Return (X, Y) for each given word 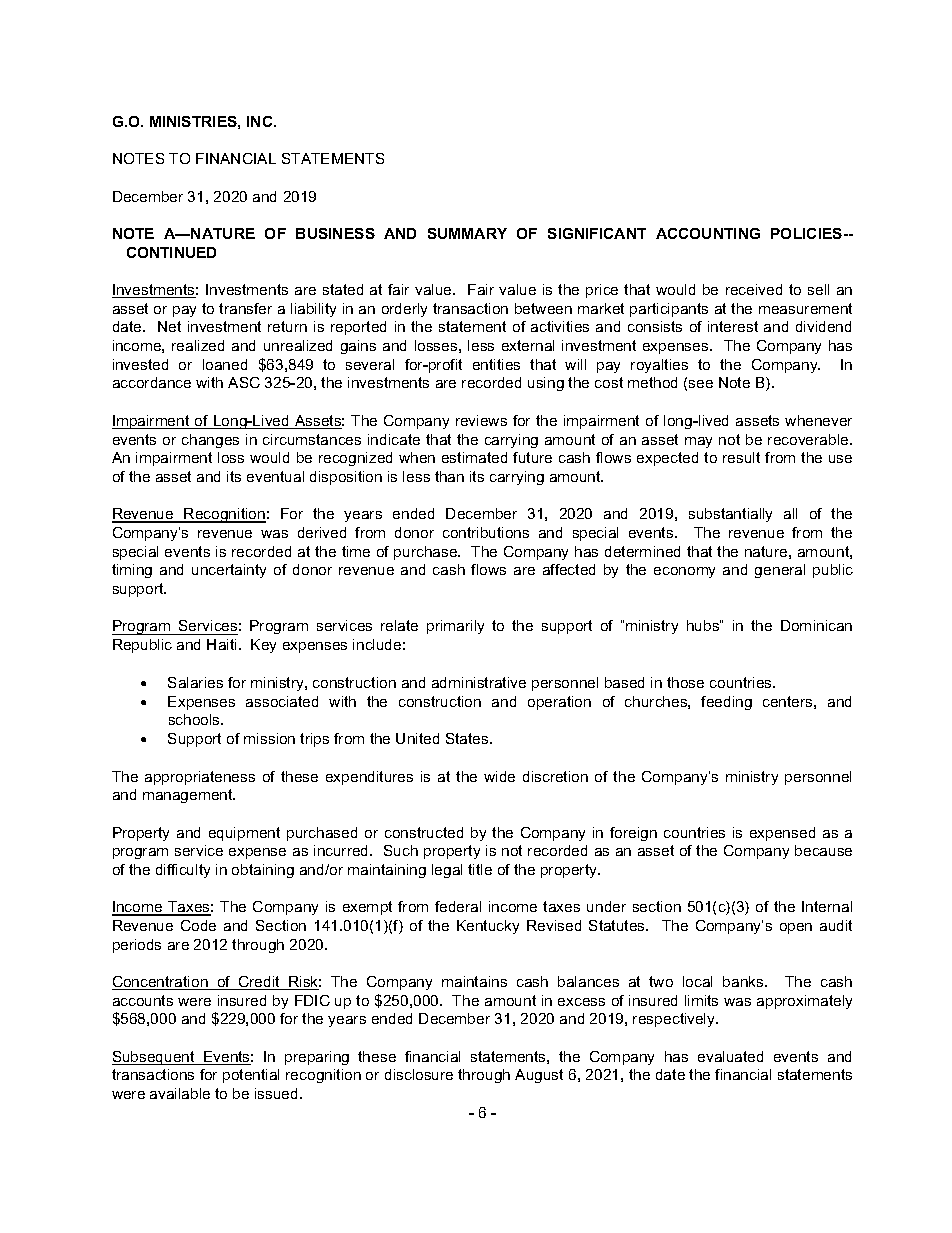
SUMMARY (467, 233)
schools (195, 719)
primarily (455, 627)
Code (198, 925)
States (468, 738)
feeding (726, 703)
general (780, 571)
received (754, 289)
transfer (245, 308)
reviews (481, 420)
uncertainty (229, 571)
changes (210, 441)
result (741, 457)
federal (458, 906)
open (796, 928)
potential (251, 1076)
